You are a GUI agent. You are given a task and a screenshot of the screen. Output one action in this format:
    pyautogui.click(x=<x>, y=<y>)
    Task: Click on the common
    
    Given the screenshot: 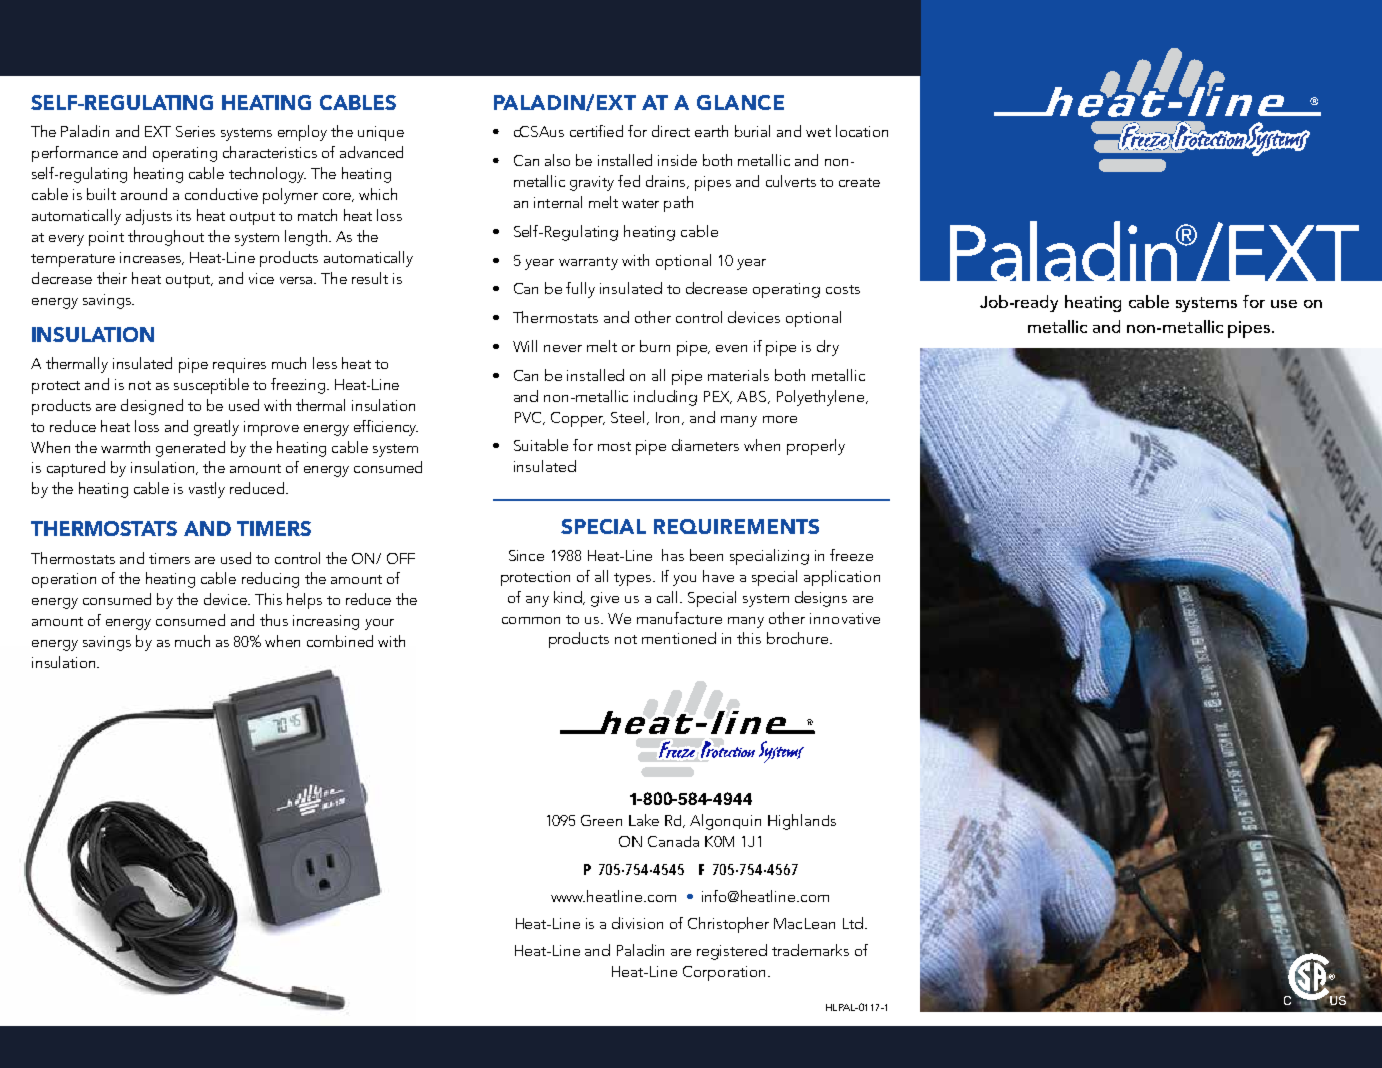 What is the action you would take?
    pyautogui.click(x=531, y=620)
